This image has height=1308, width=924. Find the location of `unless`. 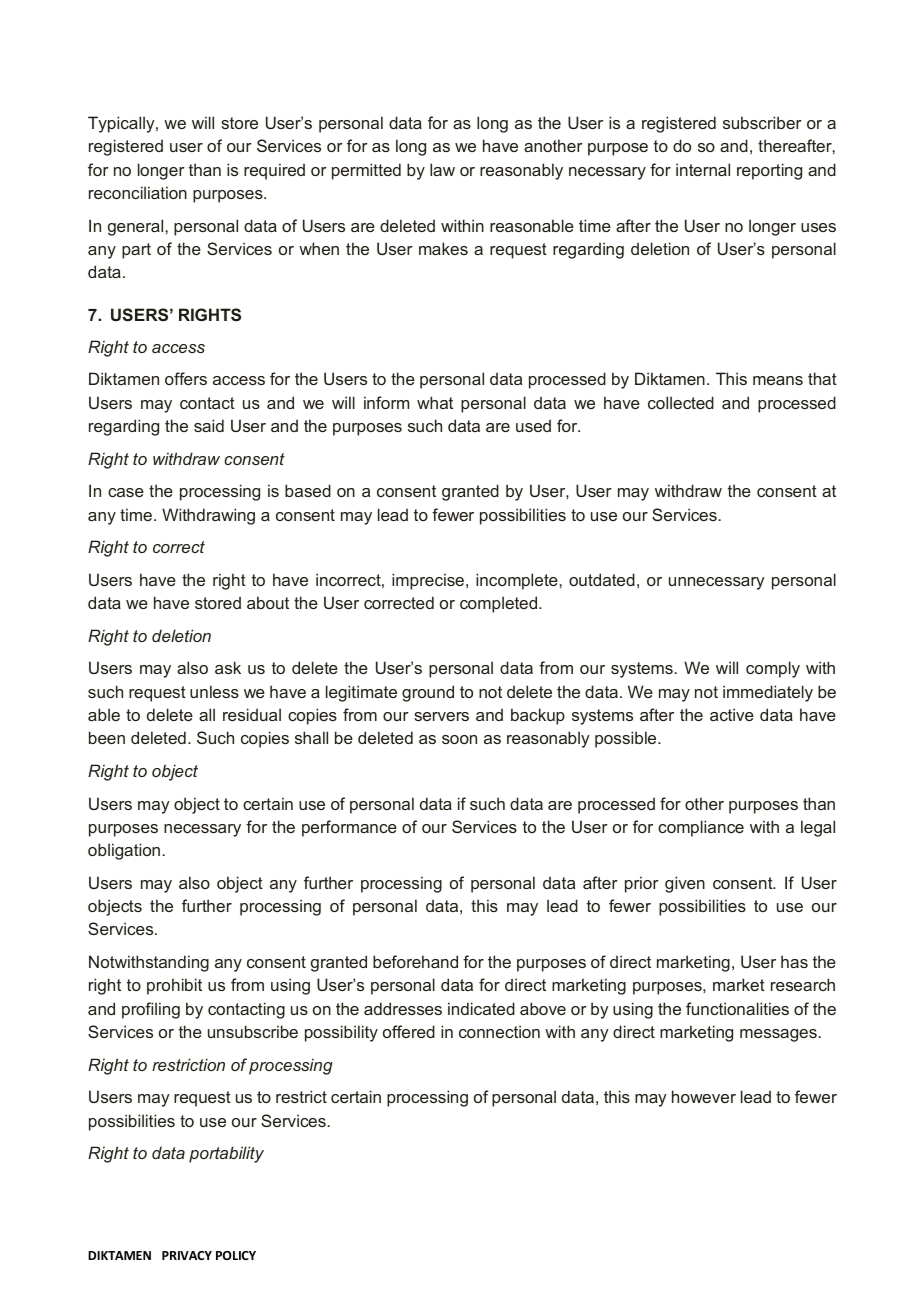

unless is located at coordinates (214, 691).
